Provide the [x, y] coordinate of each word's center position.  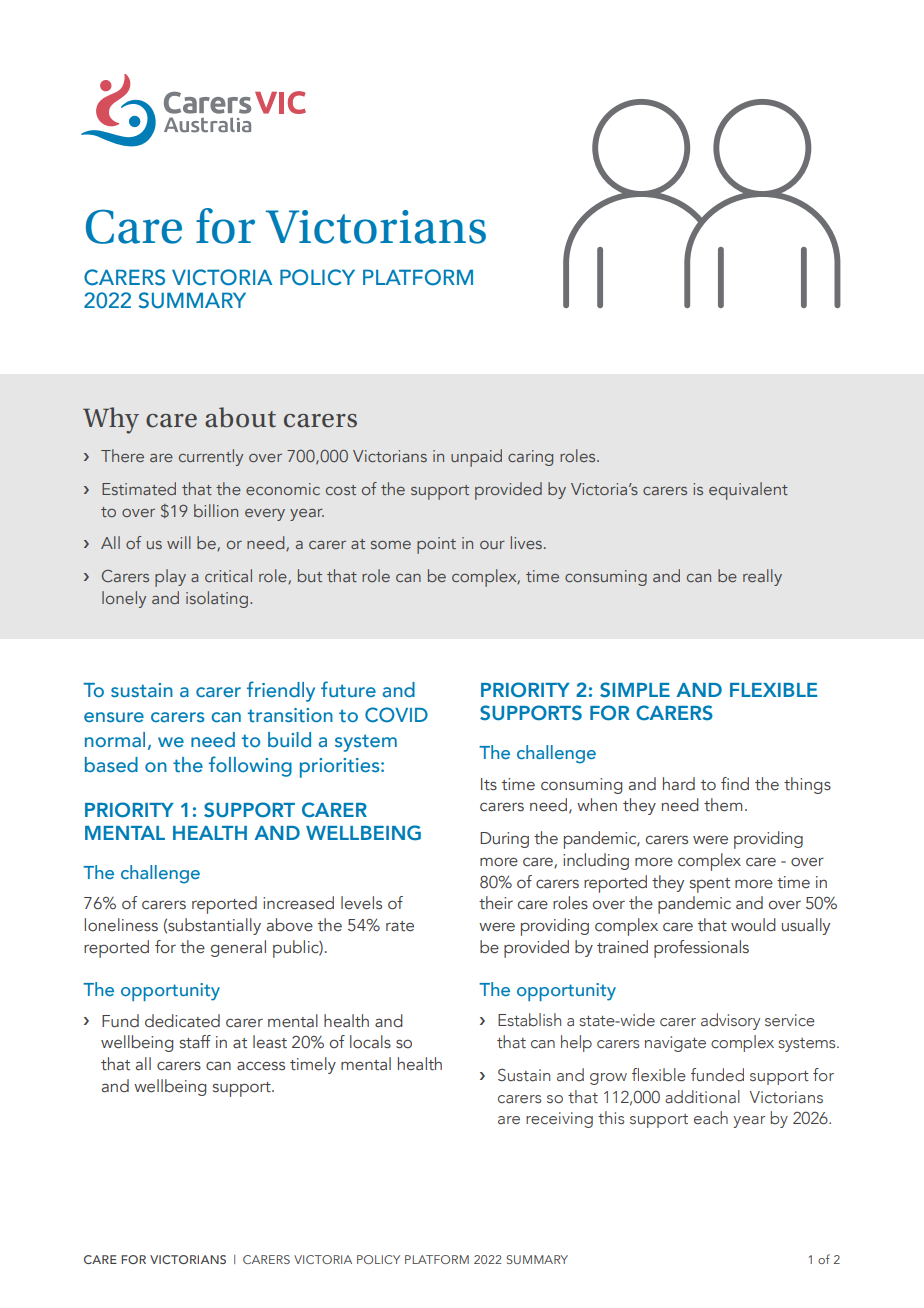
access [261, 1066]
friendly [281, 691]
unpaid [476, 458]
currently [211, 457]
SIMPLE [635, 690]
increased [298, 903]
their [496, 903]
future [348, 689]
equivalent [748, 491]
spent [710, 885]
